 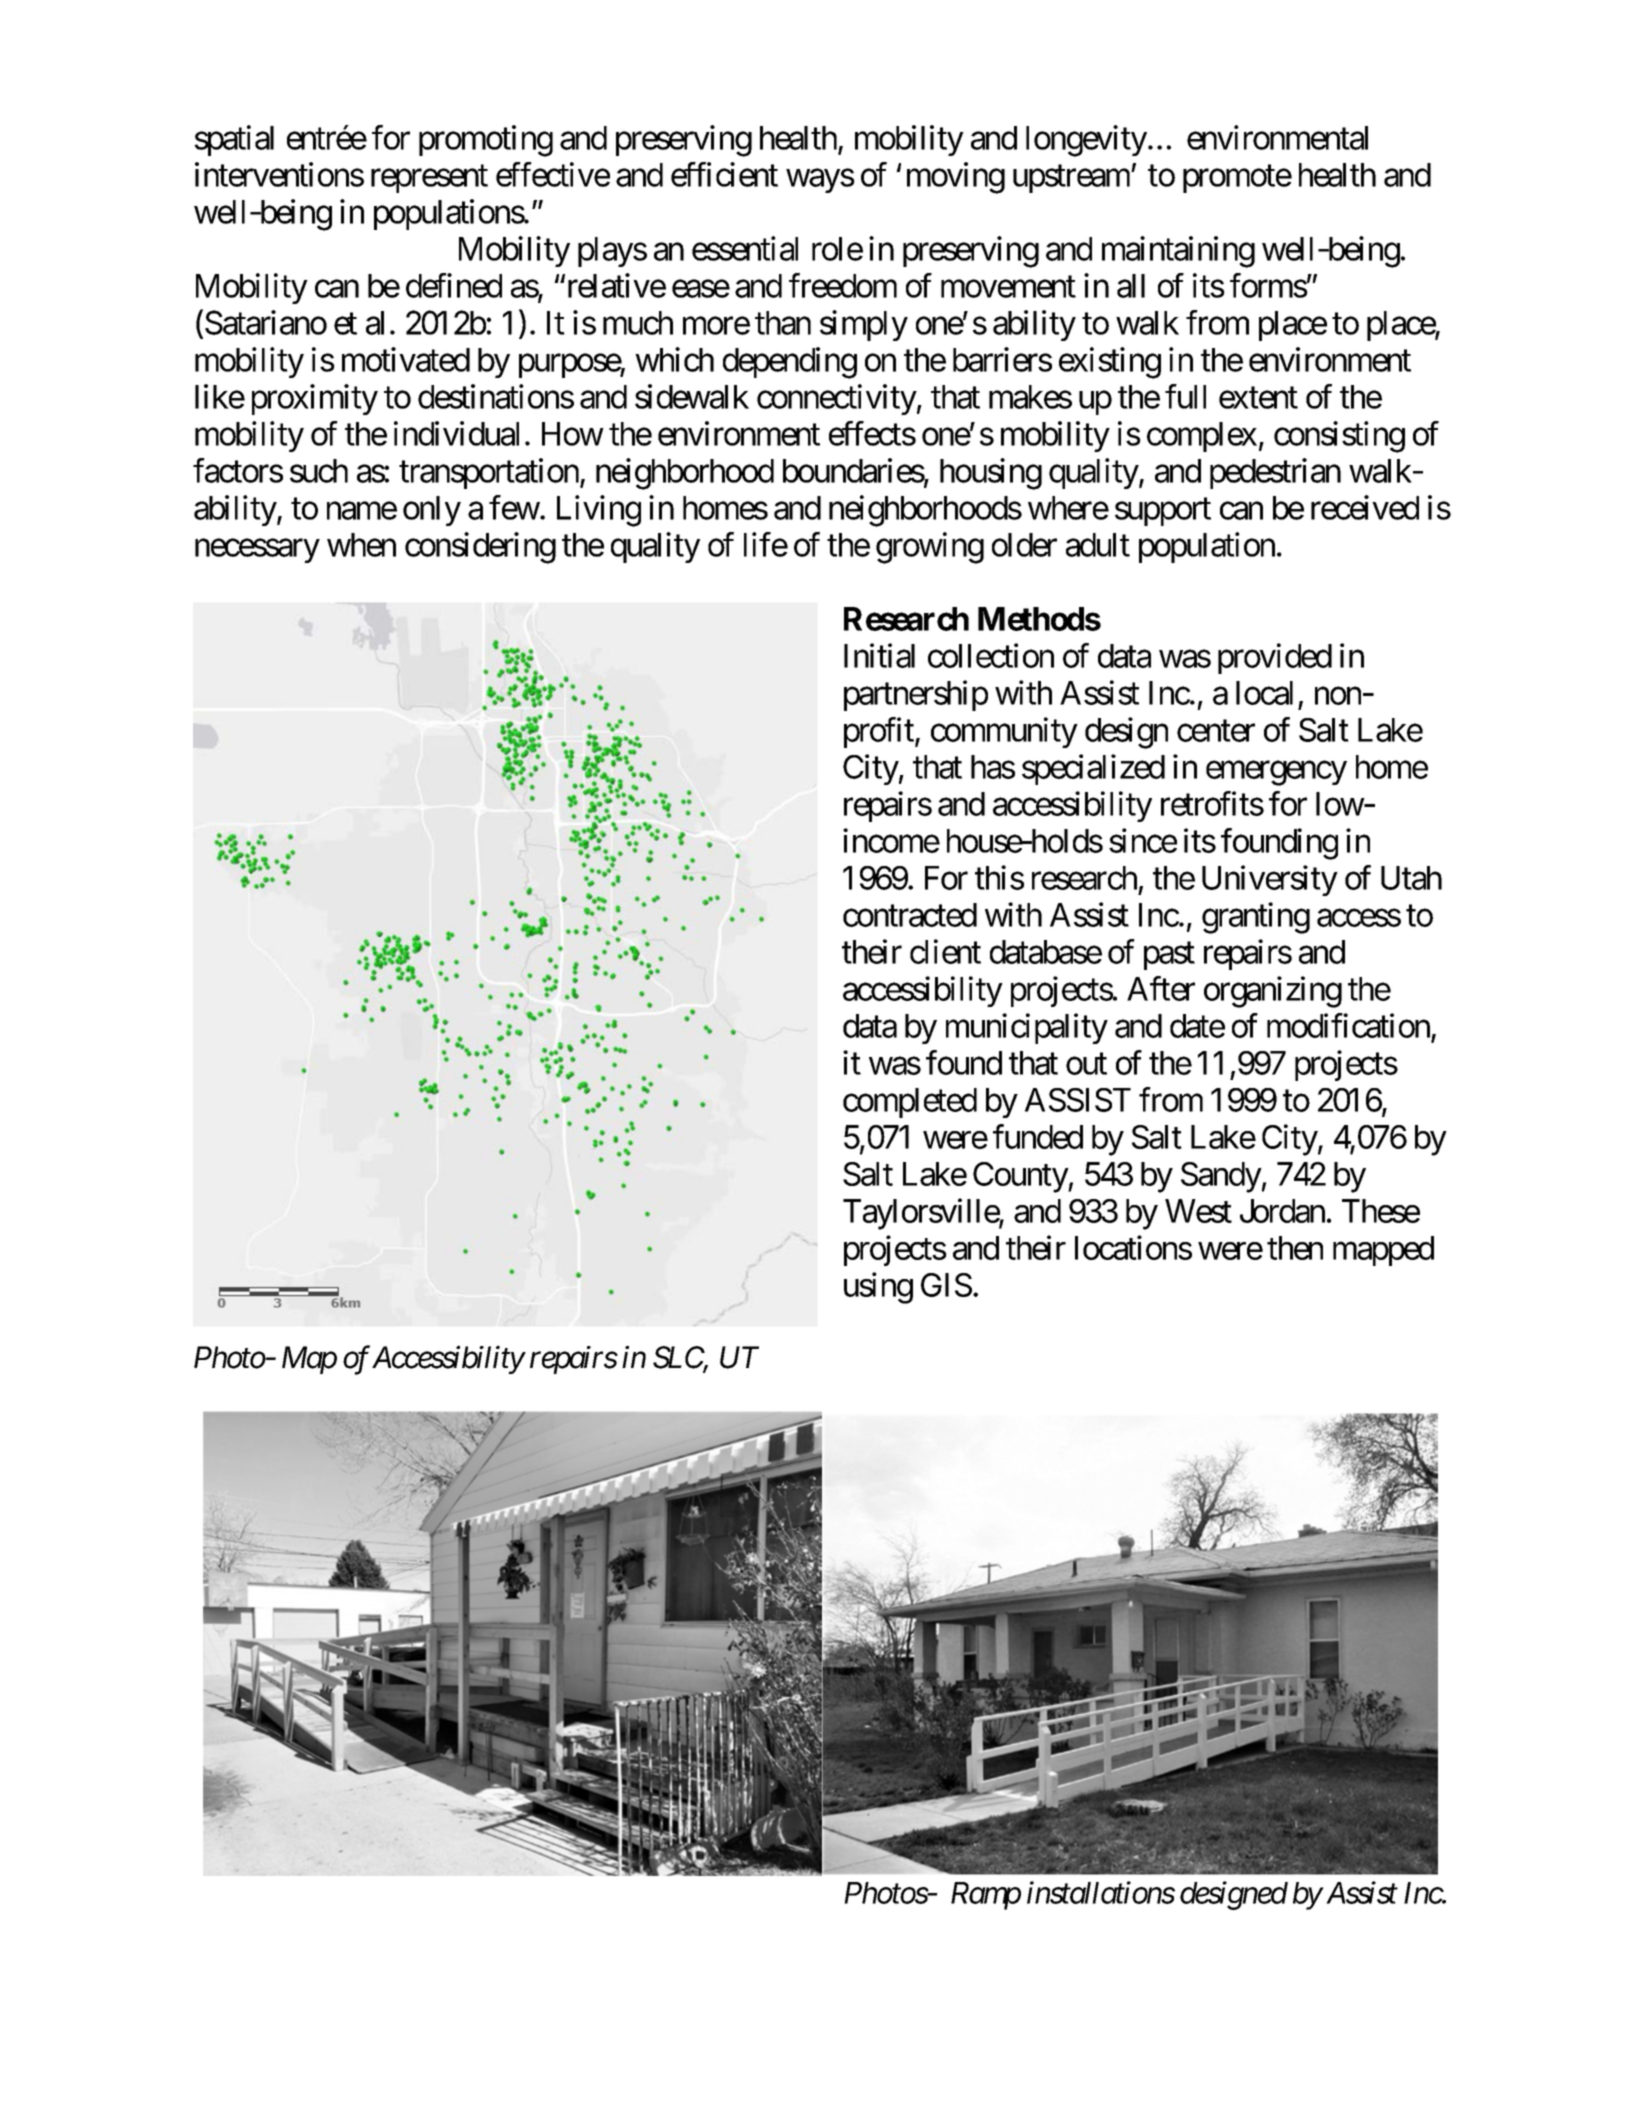 What do you see at coordinates (945, 951) in the screenshot?
I see `client` at bounding box center [945, 951].
